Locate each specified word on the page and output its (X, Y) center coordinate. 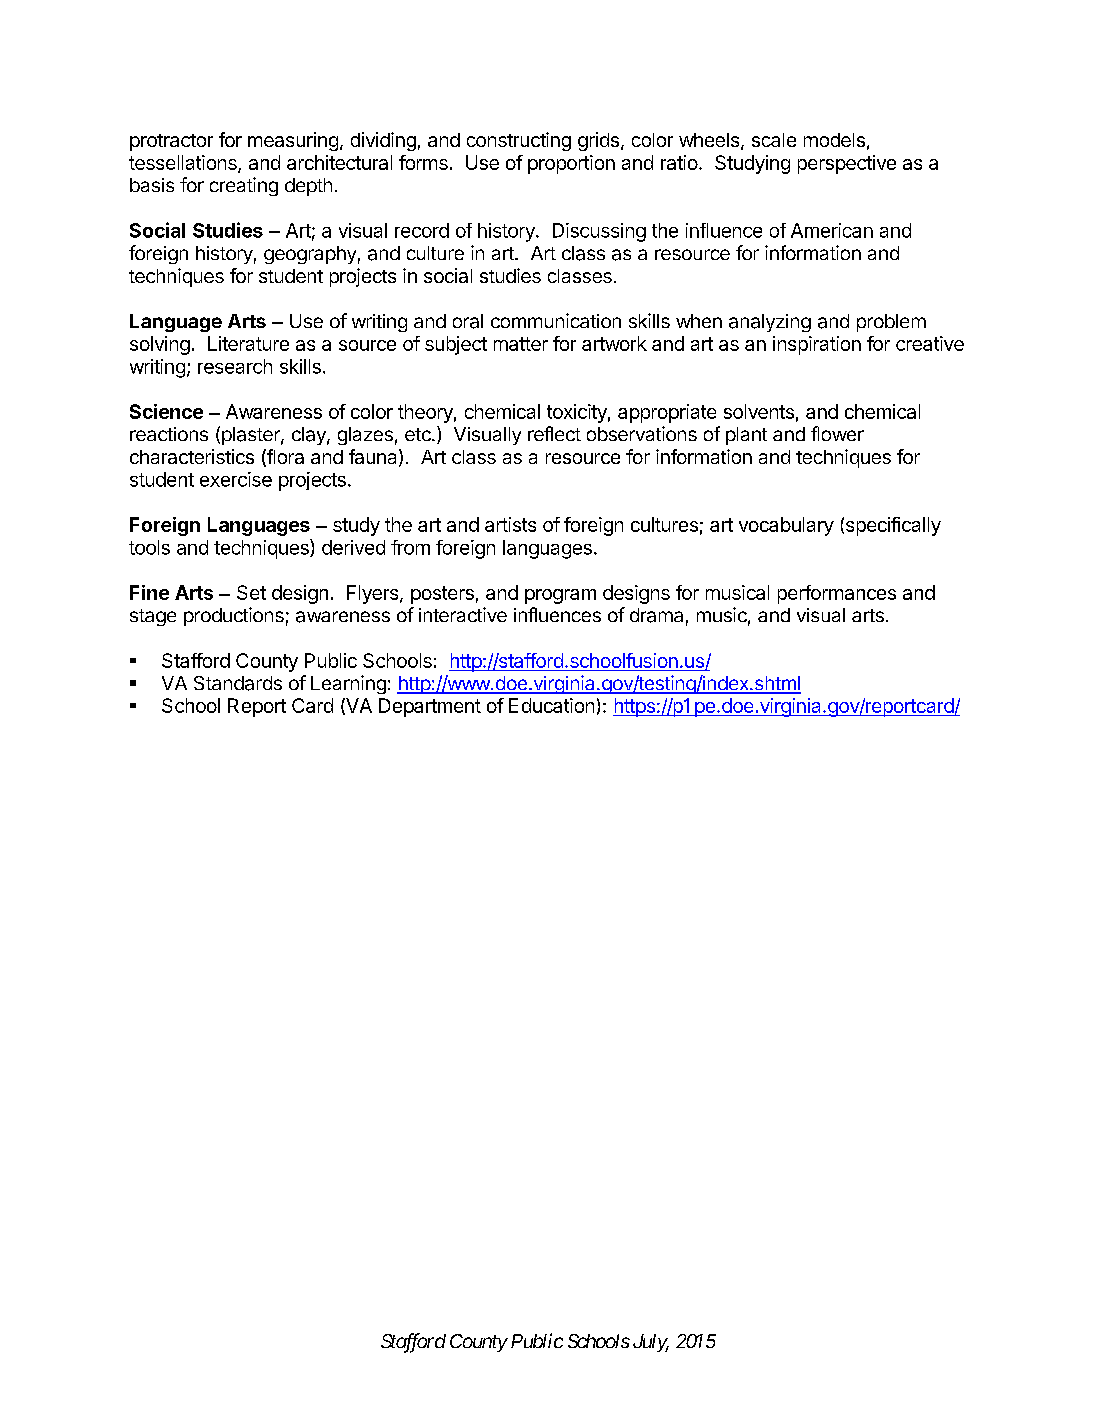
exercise (236, 479)
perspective (847, 164)
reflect (554, 433)
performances (837, 594)
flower (837, 433)
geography (310, 255)
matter (521, 344)
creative (930, 343)
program (560, 596)
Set (251, 592)
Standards (238, 683)
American (832, 230)
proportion (571, 164)
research (235, 366)
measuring (293, 141)
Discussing (599, 232)
